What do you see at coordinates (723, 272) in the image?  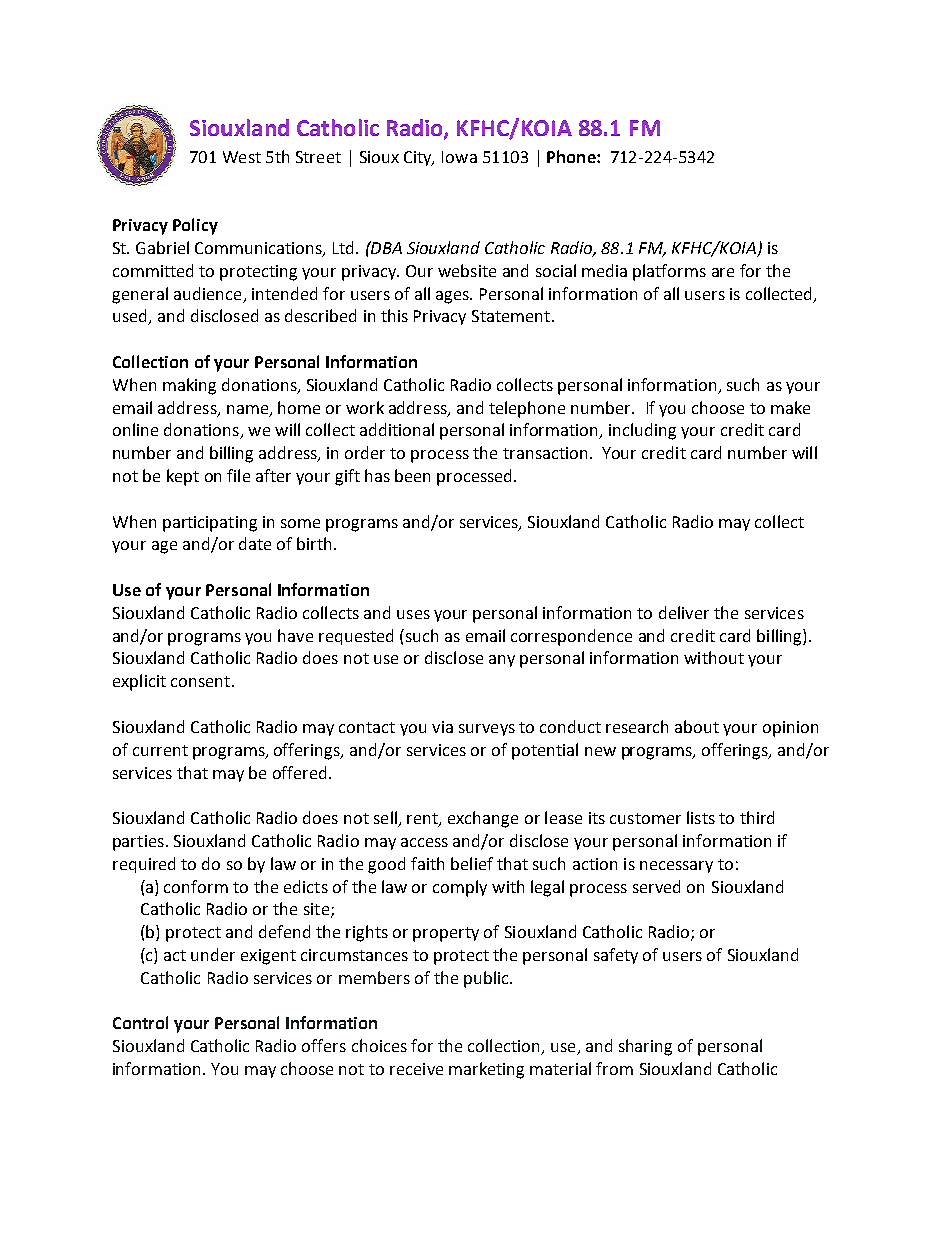 I see `are` at bounding box center [723, 272].
